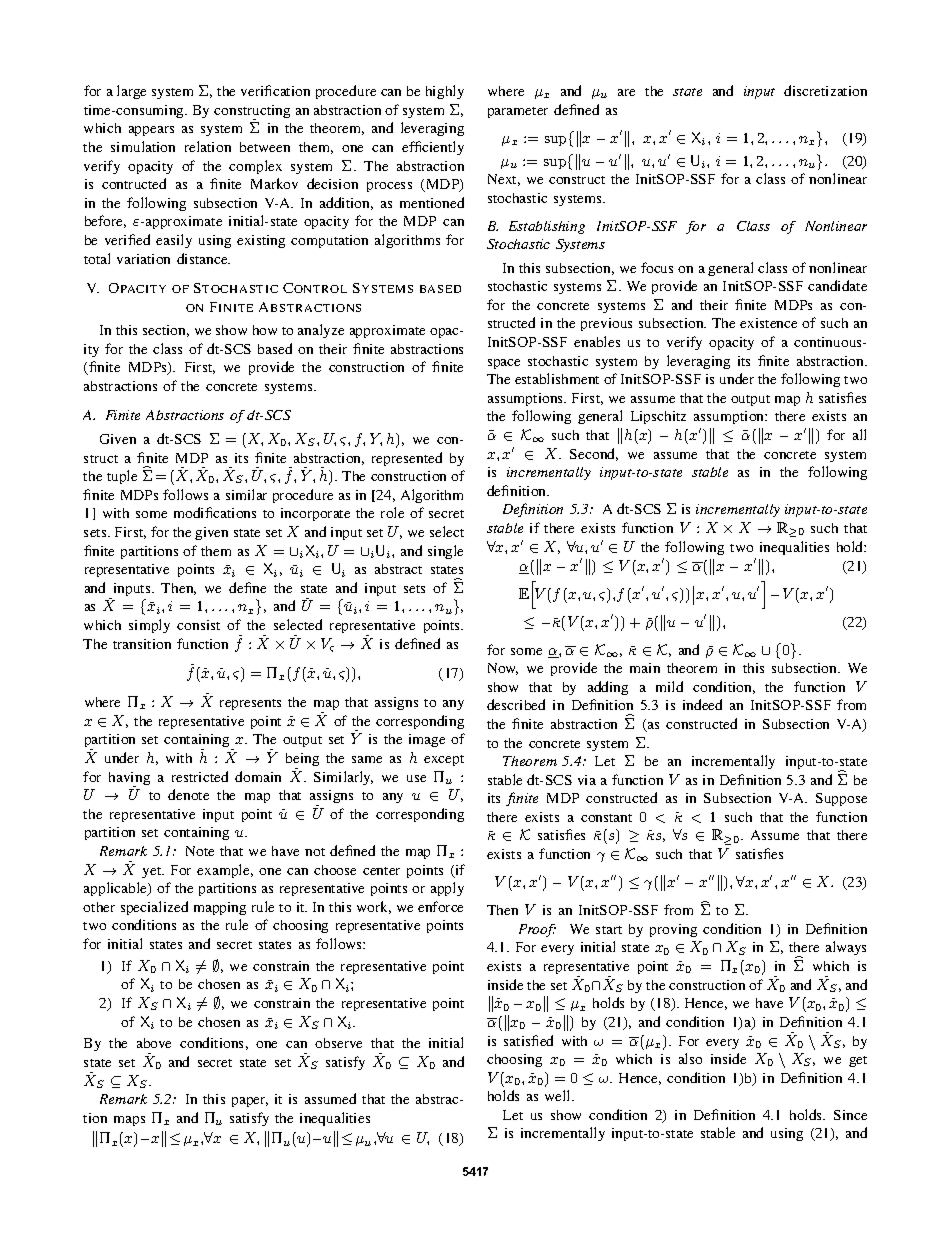 This page has width=952, height=1233. Describe the element at coordinates (321, 331) in the page. I see `analyze` at that location.
